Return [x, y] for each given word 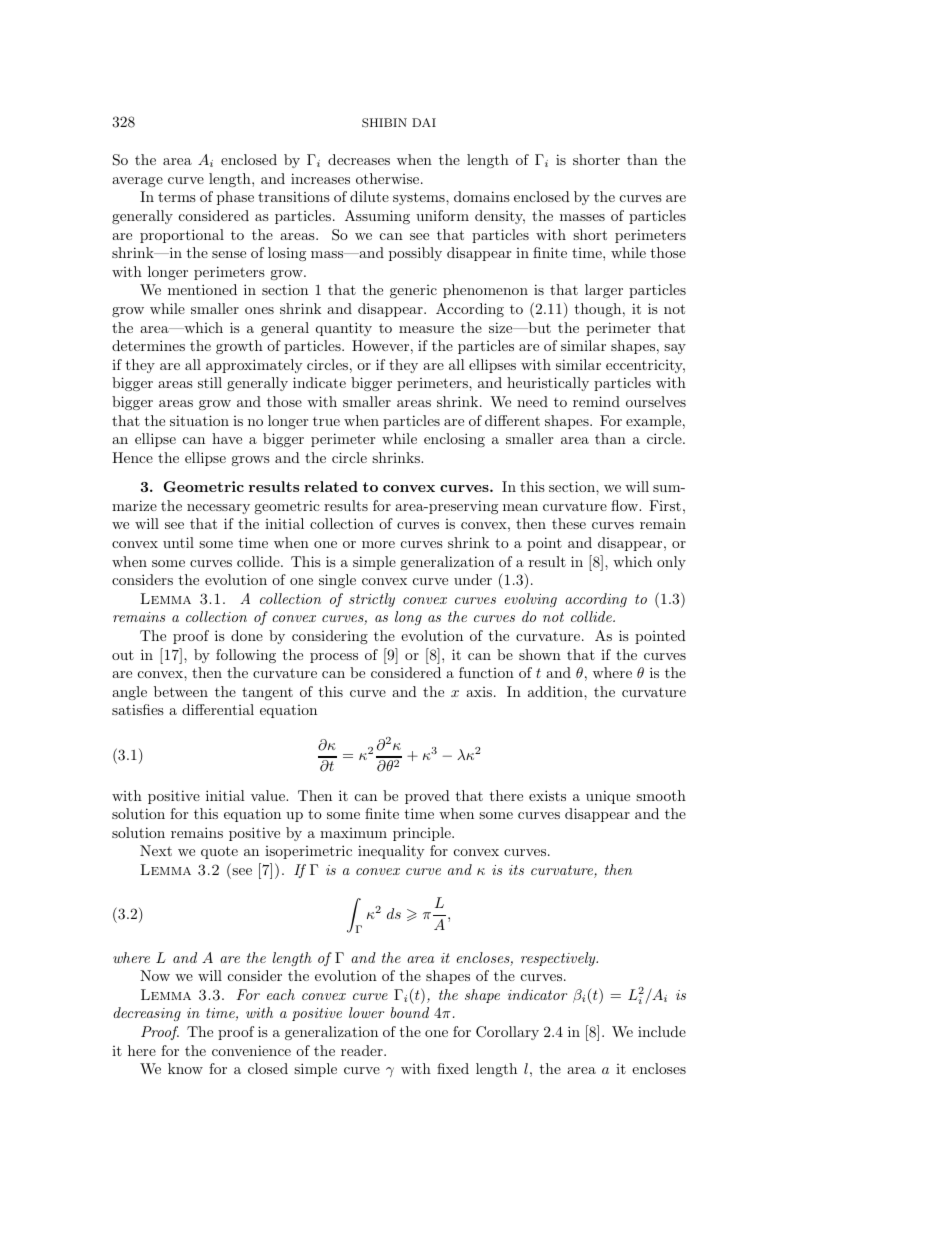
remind [596, 401]
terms [177, 197]
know [185, 1068]
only [671, 563]
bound [410, 1012]
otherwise [389, 178]
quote [219, 852]
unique [608, 797]
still [210, 382]
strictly [372, 600]
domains [482, 196]
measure [426, 329]
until [178, 542]
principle [423, 834]
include [662, 1031]
